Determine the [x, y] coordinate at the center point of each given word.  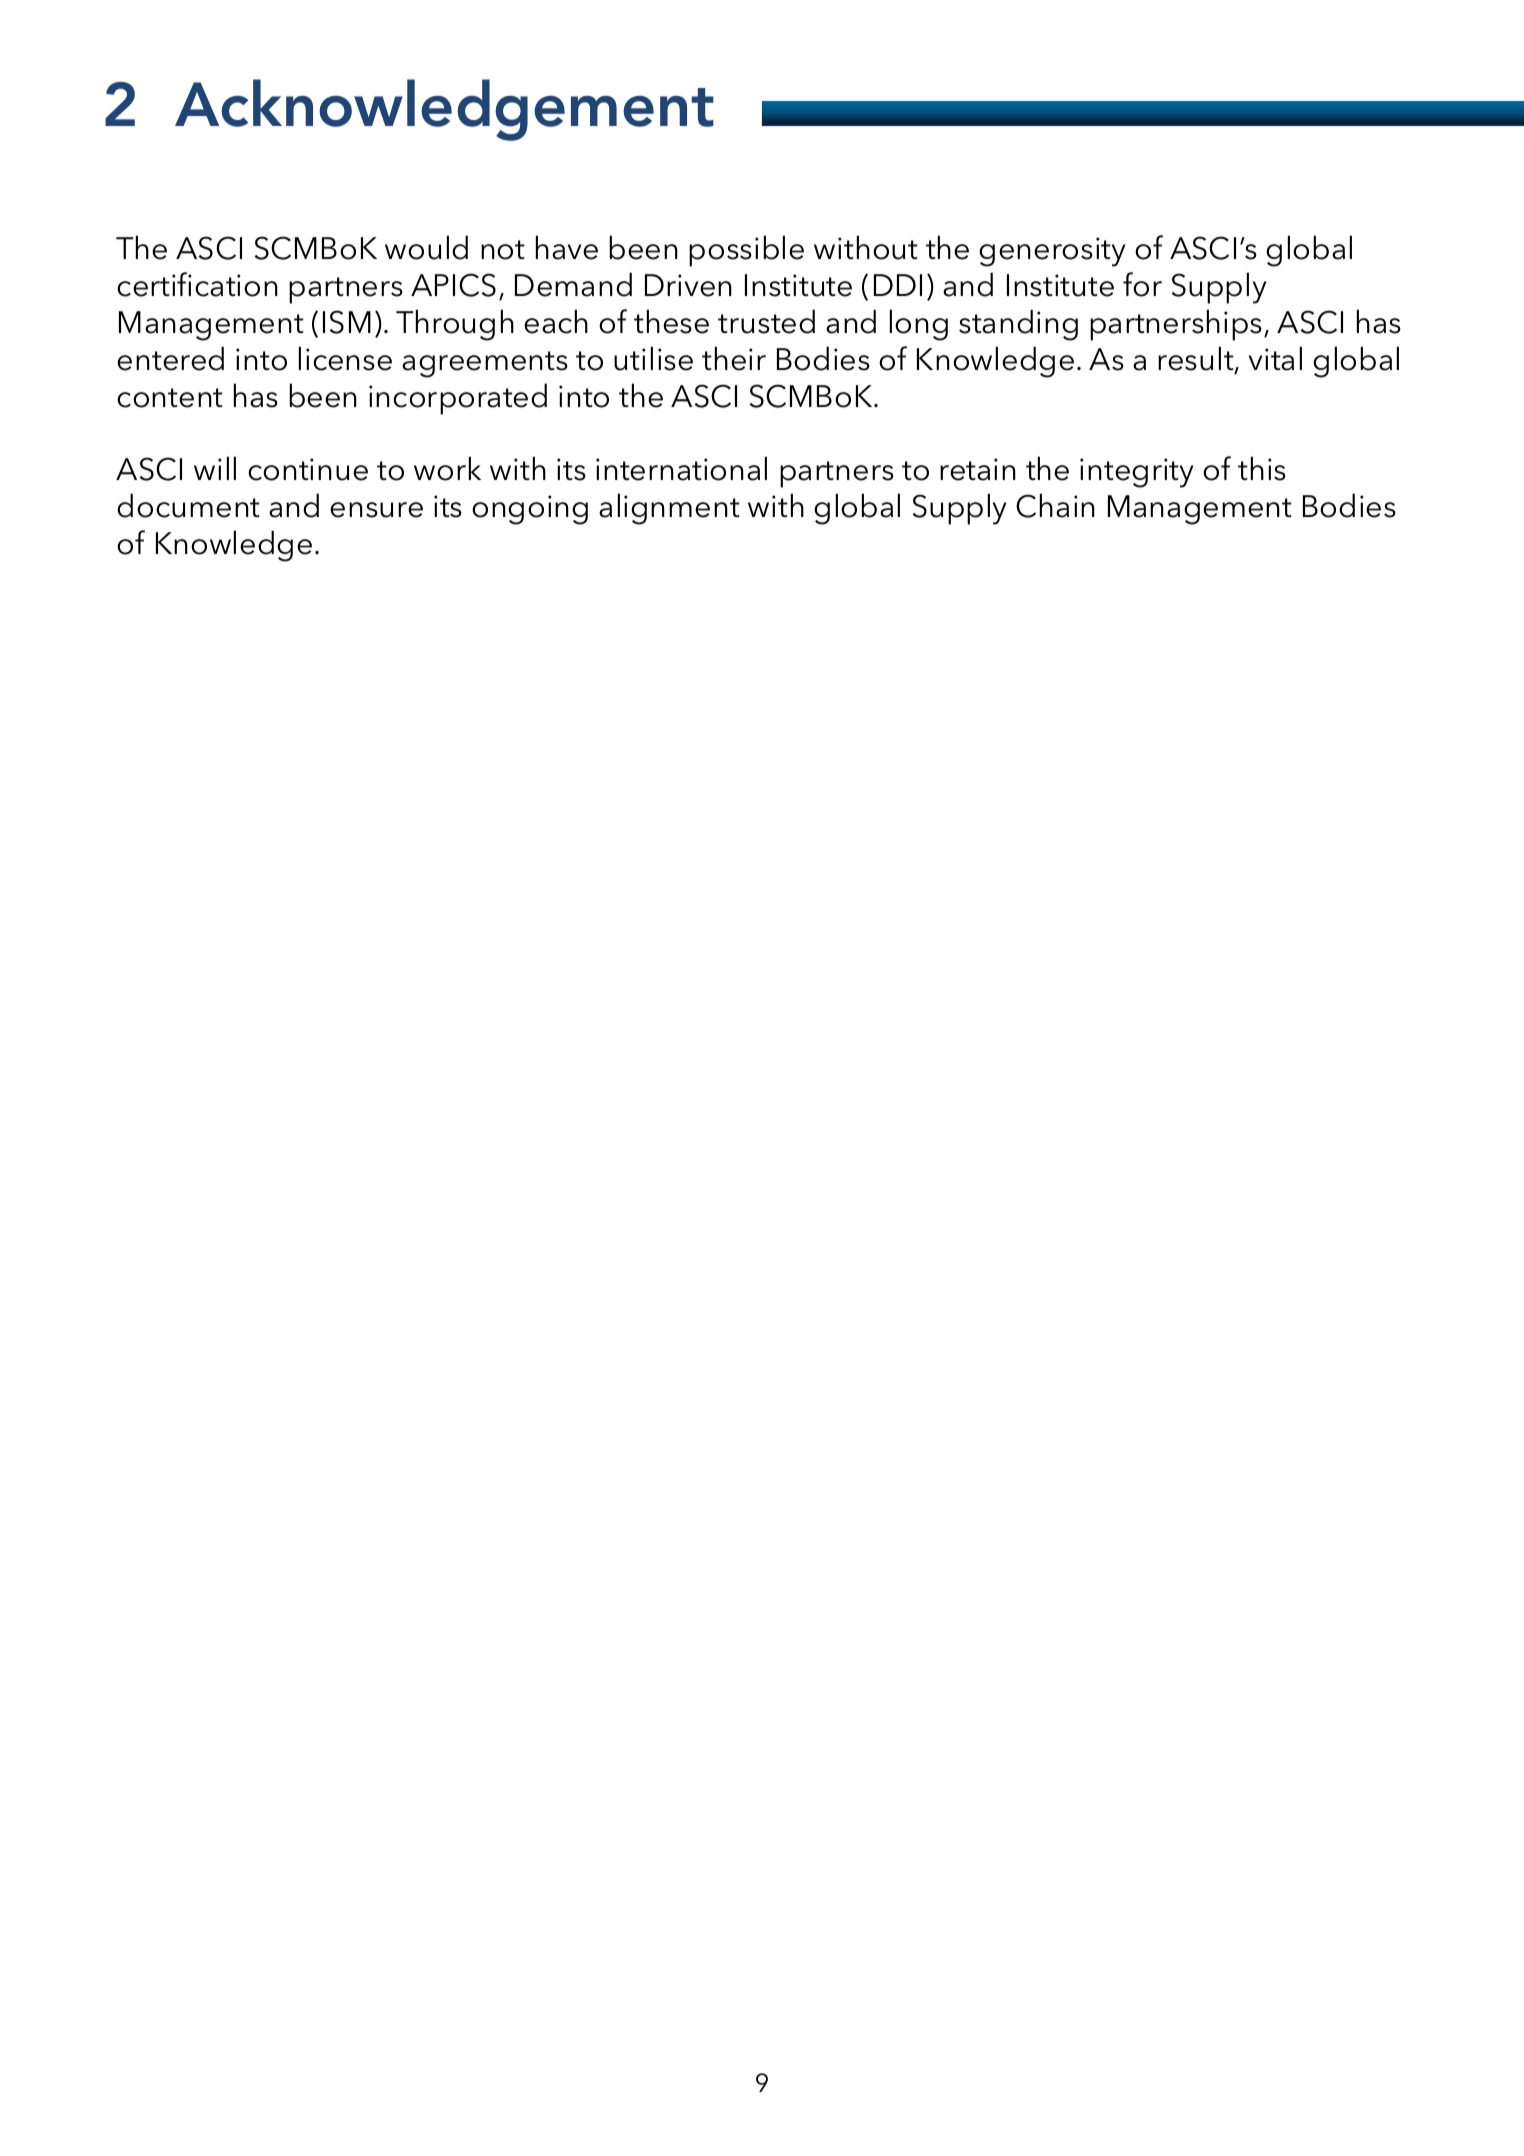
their [734, 358]
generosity [1052, 252]
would [426, 247]
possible [746, 251]
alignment [669, 509]
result [1197, 359]
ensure [376, 510]
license [345, 358]
